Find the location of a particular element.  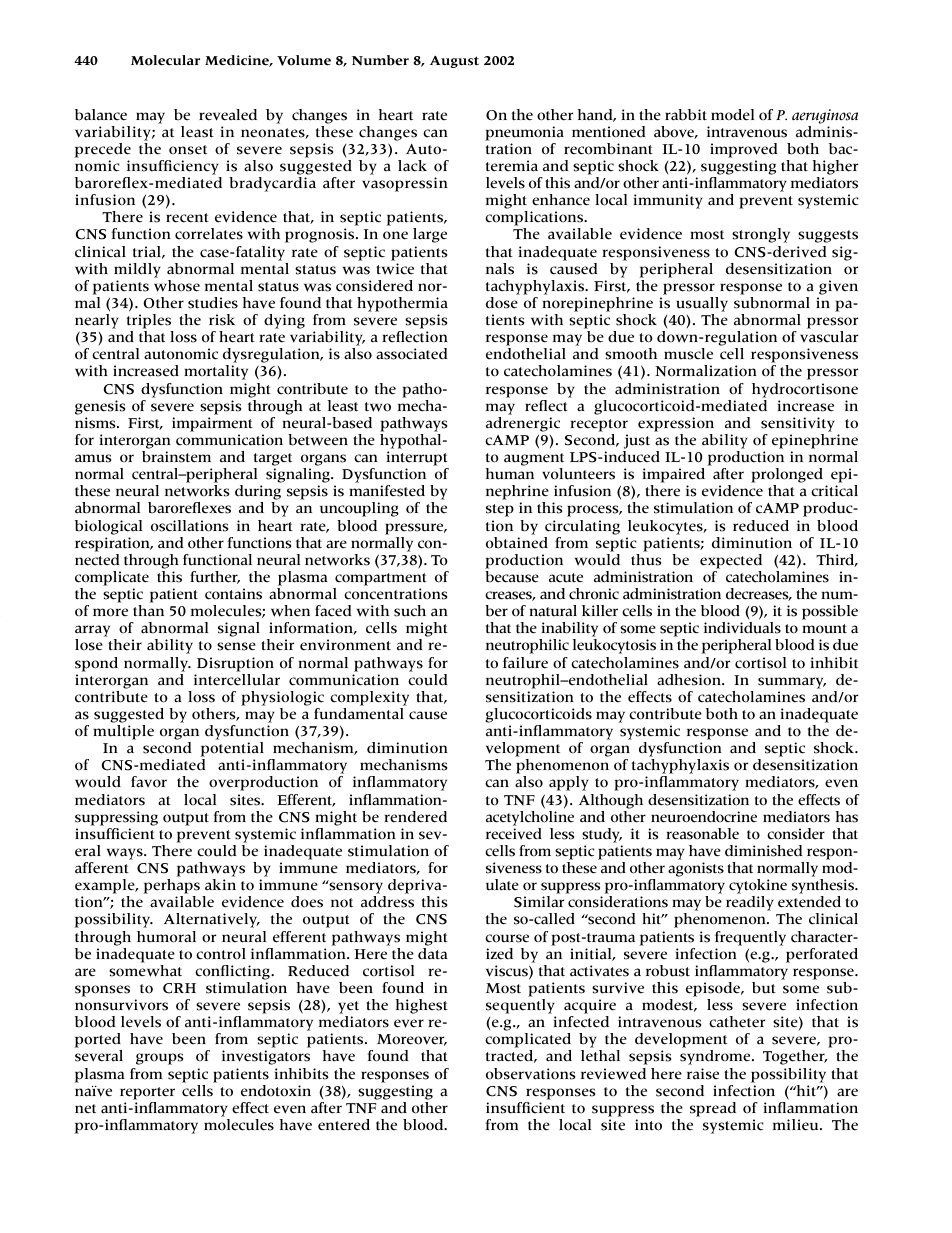

such is located at coordinates (410, 611).
